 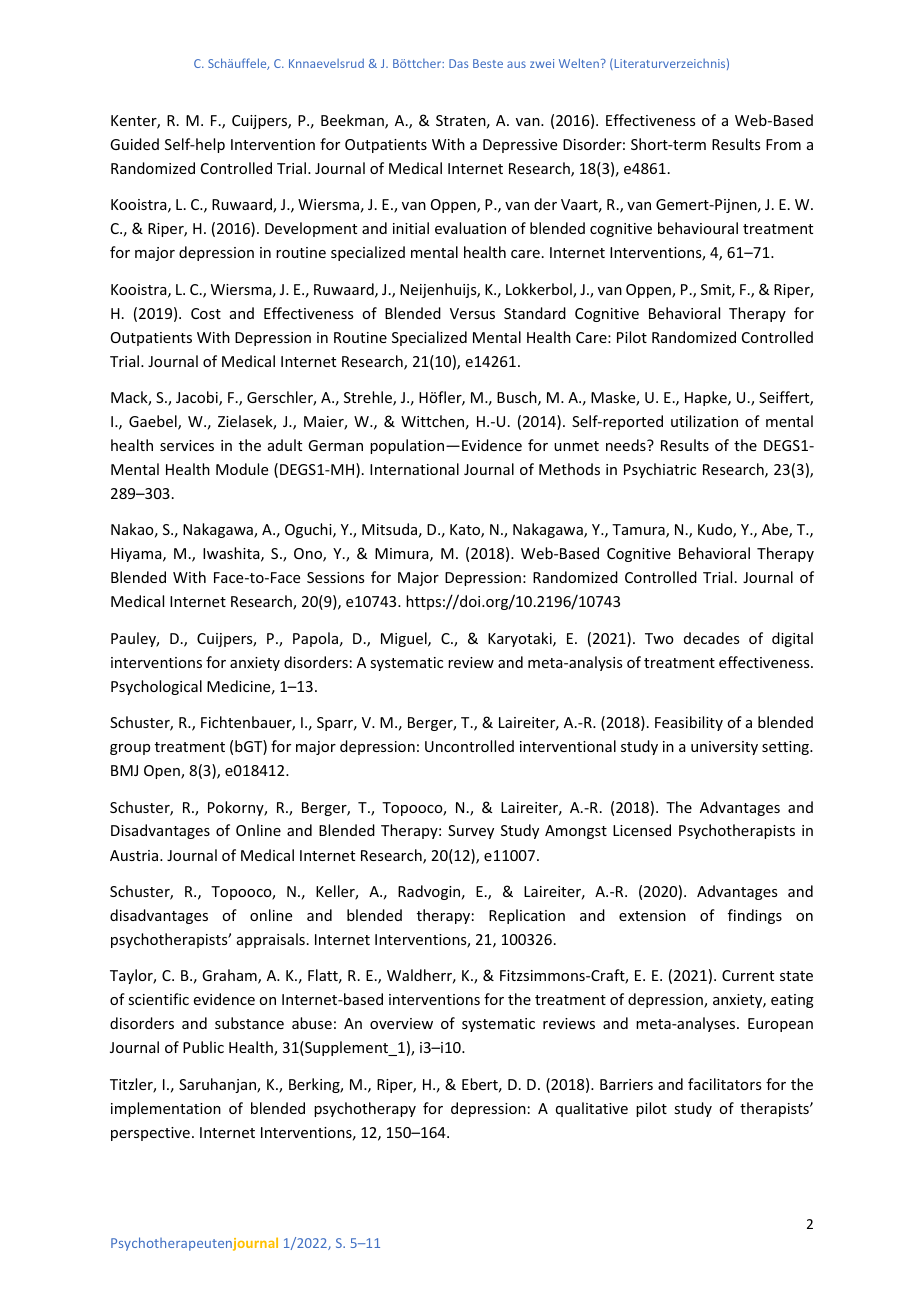 I want to click on Das, so click(x=458, y=63).
